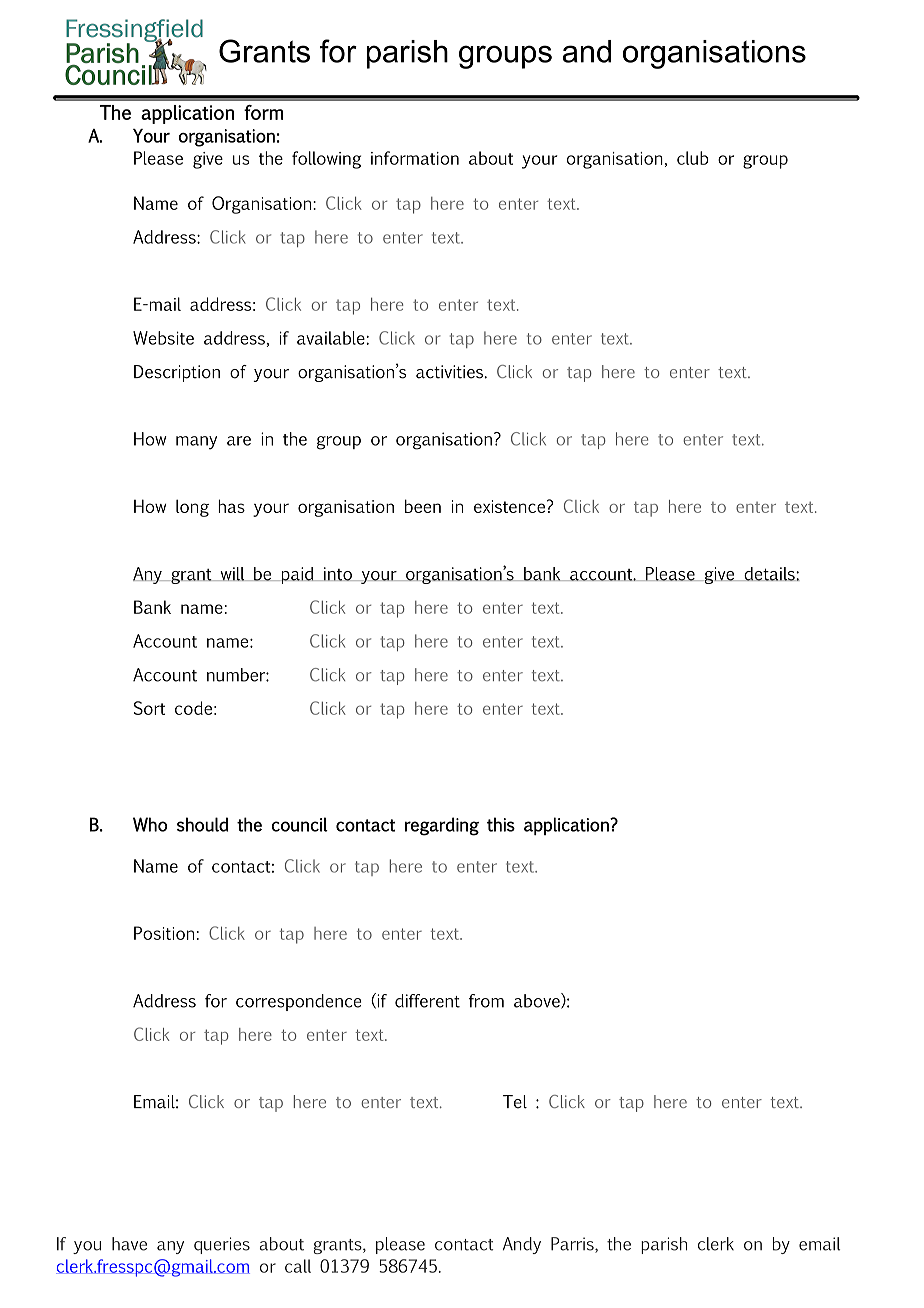  Describe the element at coordinates (427, 1001) in the page. I see `different` at that location.
